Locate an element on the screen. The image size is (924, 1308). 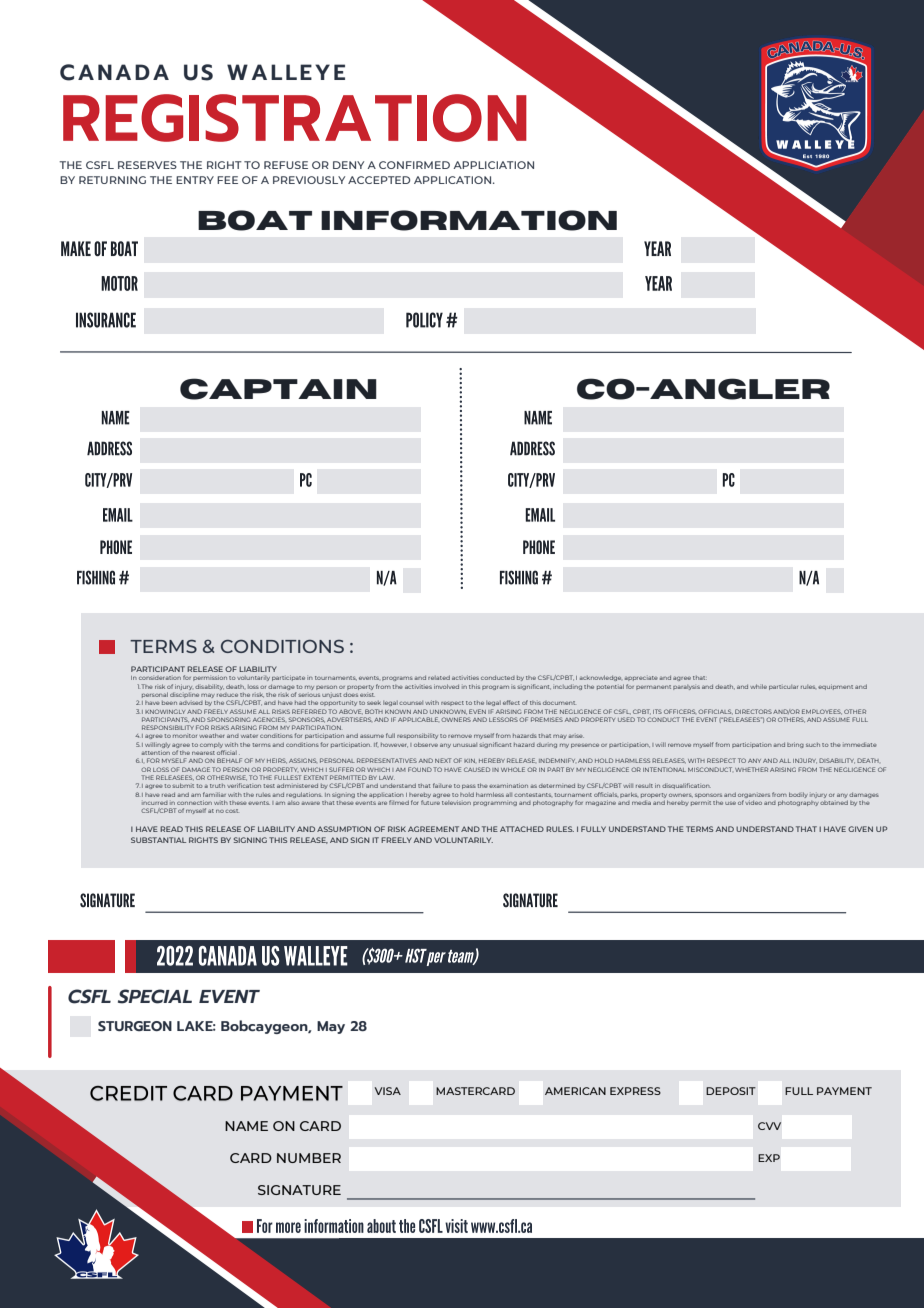
NUMBER is located at coordinates (309, 1158).
